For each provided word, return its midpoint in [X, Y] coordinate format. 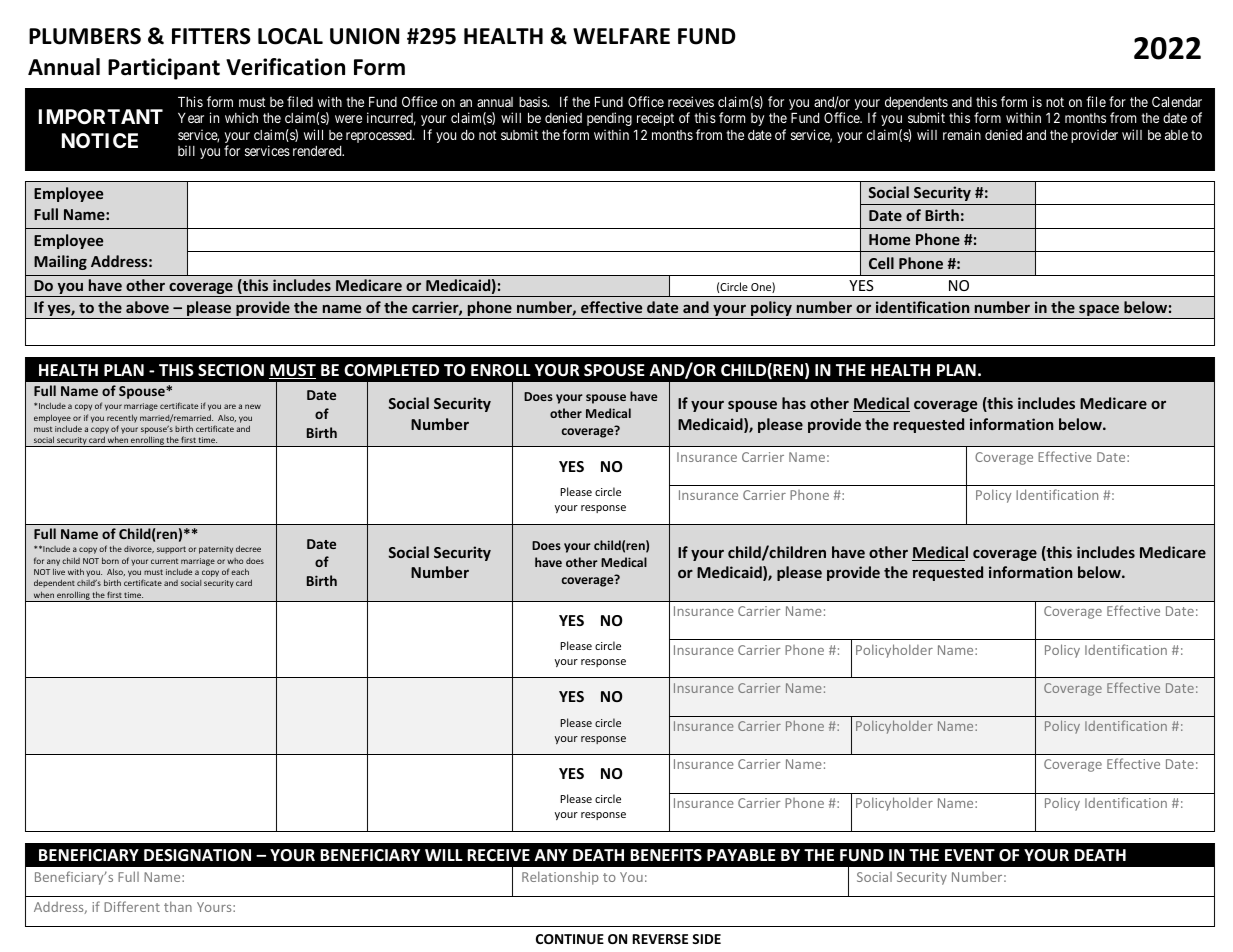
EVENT [970, 855]
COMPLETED [391, 370]
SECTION [231, 370]
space [1099, 311]
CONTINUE [570, 939]
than [178, 906]
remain [962, 134]
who [235, 561]
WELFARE [621, 36]
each [240, 571]
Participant [164, 69]
